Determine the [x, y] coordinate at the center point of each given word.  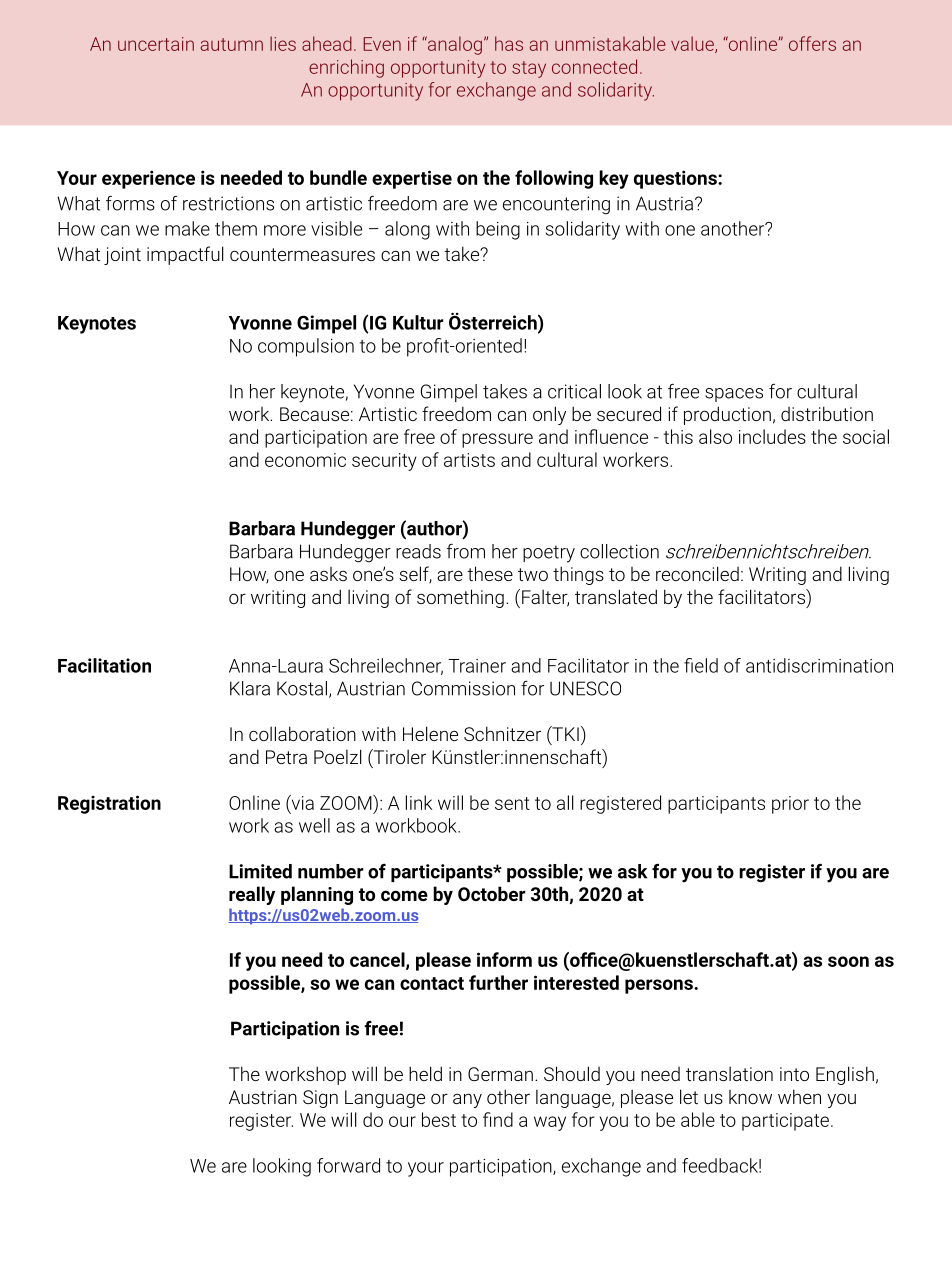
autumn [232, 44]
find [498, 1119]
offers [812, 43]
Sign [320, 1099]
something [460, 598]
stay [529, 69]
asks [328, 574]
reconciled [697, 573]
